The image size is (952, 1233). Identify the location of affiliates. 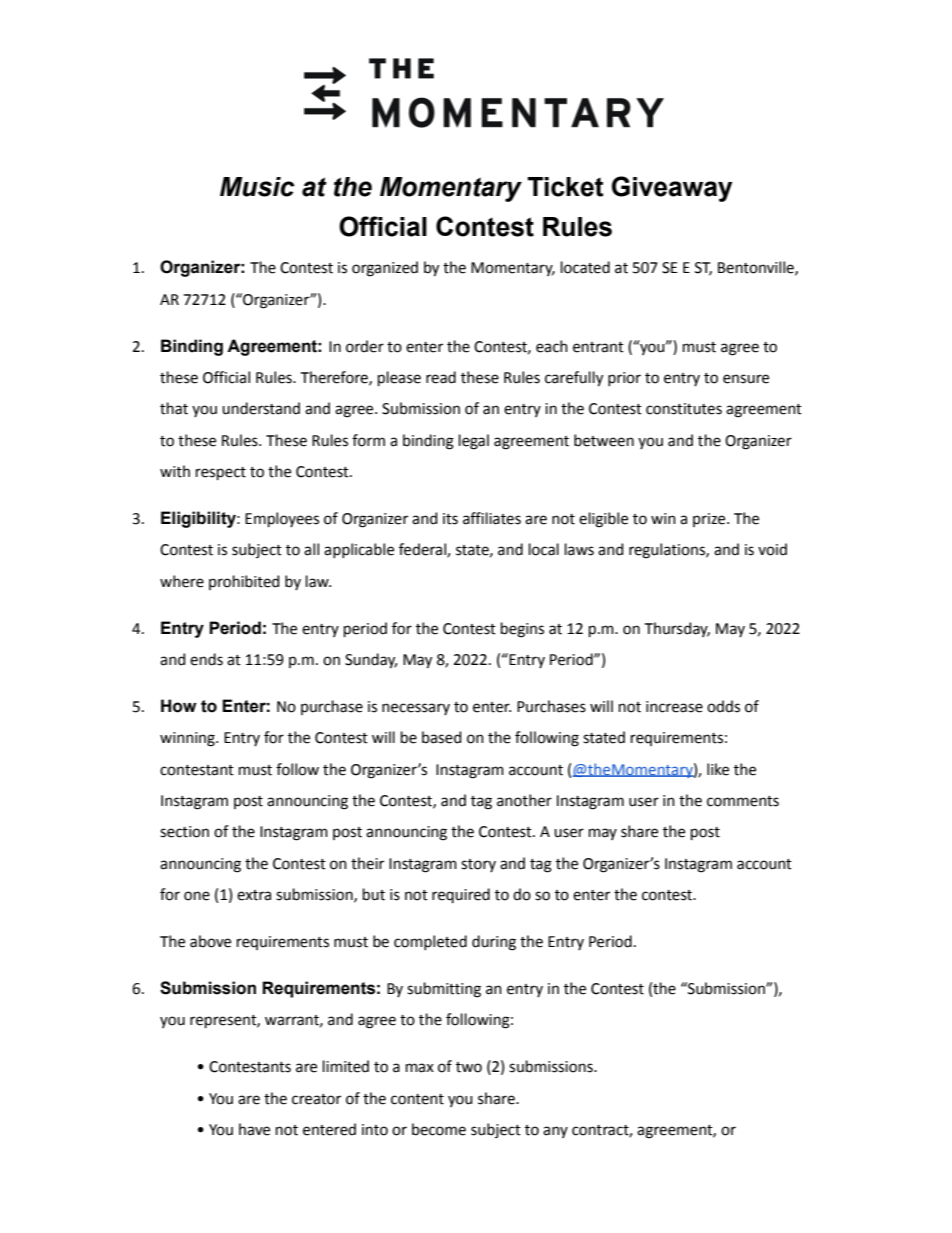
(492, 518).
